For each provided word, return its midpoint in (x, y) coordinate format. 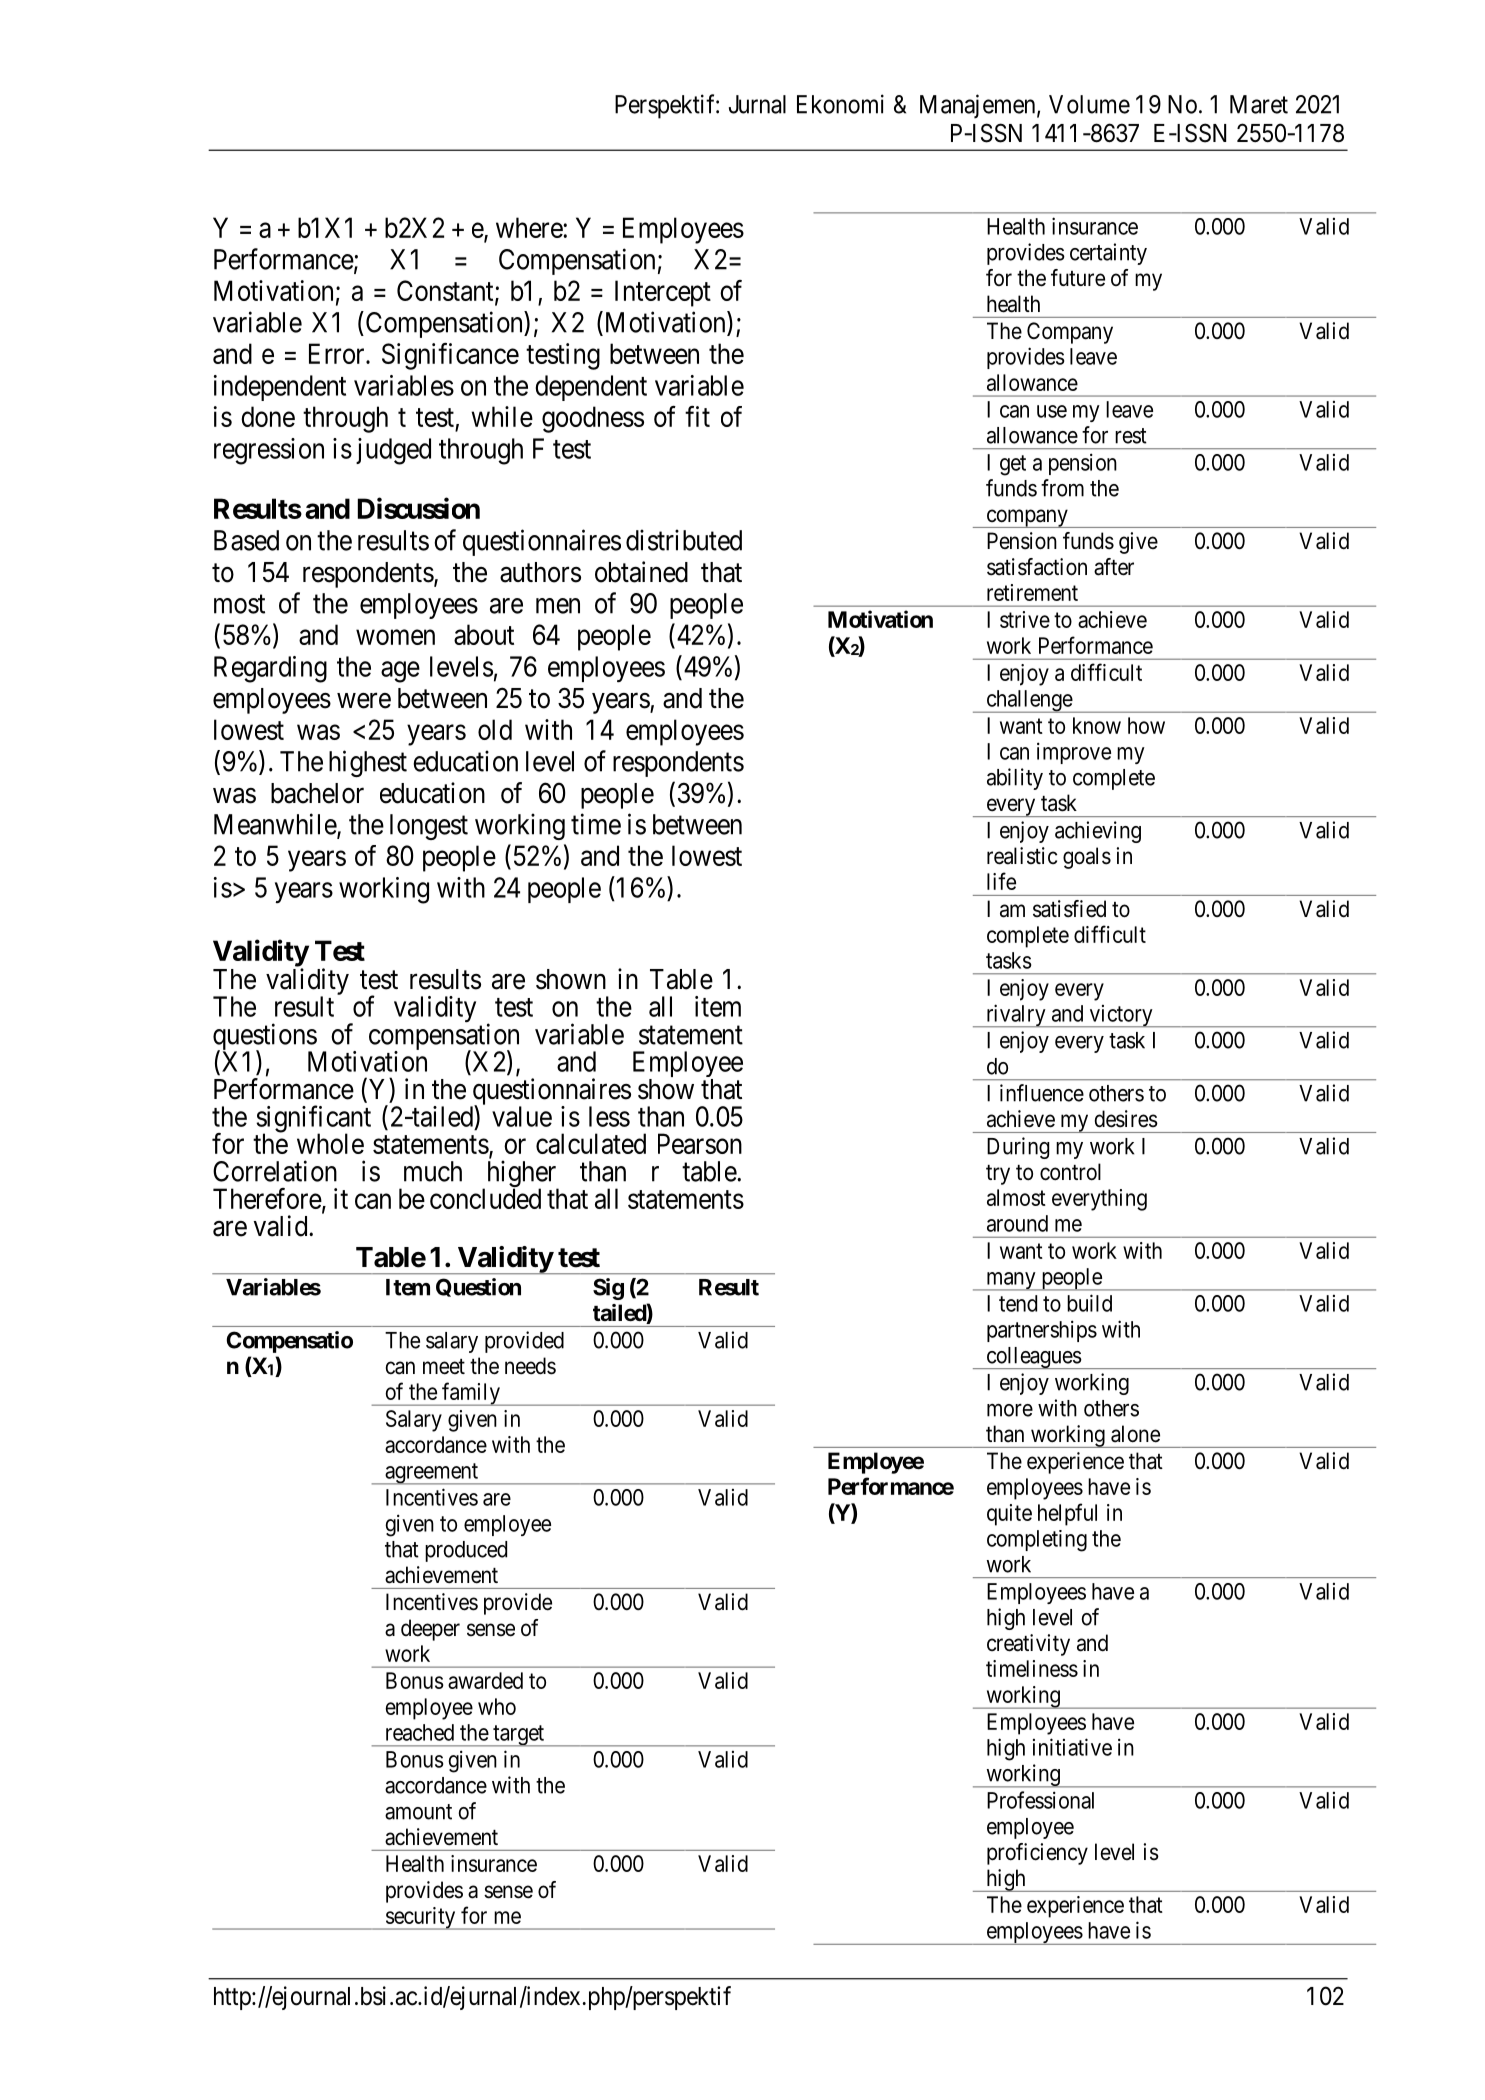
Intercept (663, 293)
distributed (684, 540)
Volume (1089, 104)
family (471, 1394)
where (530, 227)
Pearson (700, 1143)
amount (418, 1812)
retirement (1032, 592)
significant (313, 1120)
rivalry (1016, 1015)
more (1010, 1410)
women (395, 637)
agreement (431, 1474)
